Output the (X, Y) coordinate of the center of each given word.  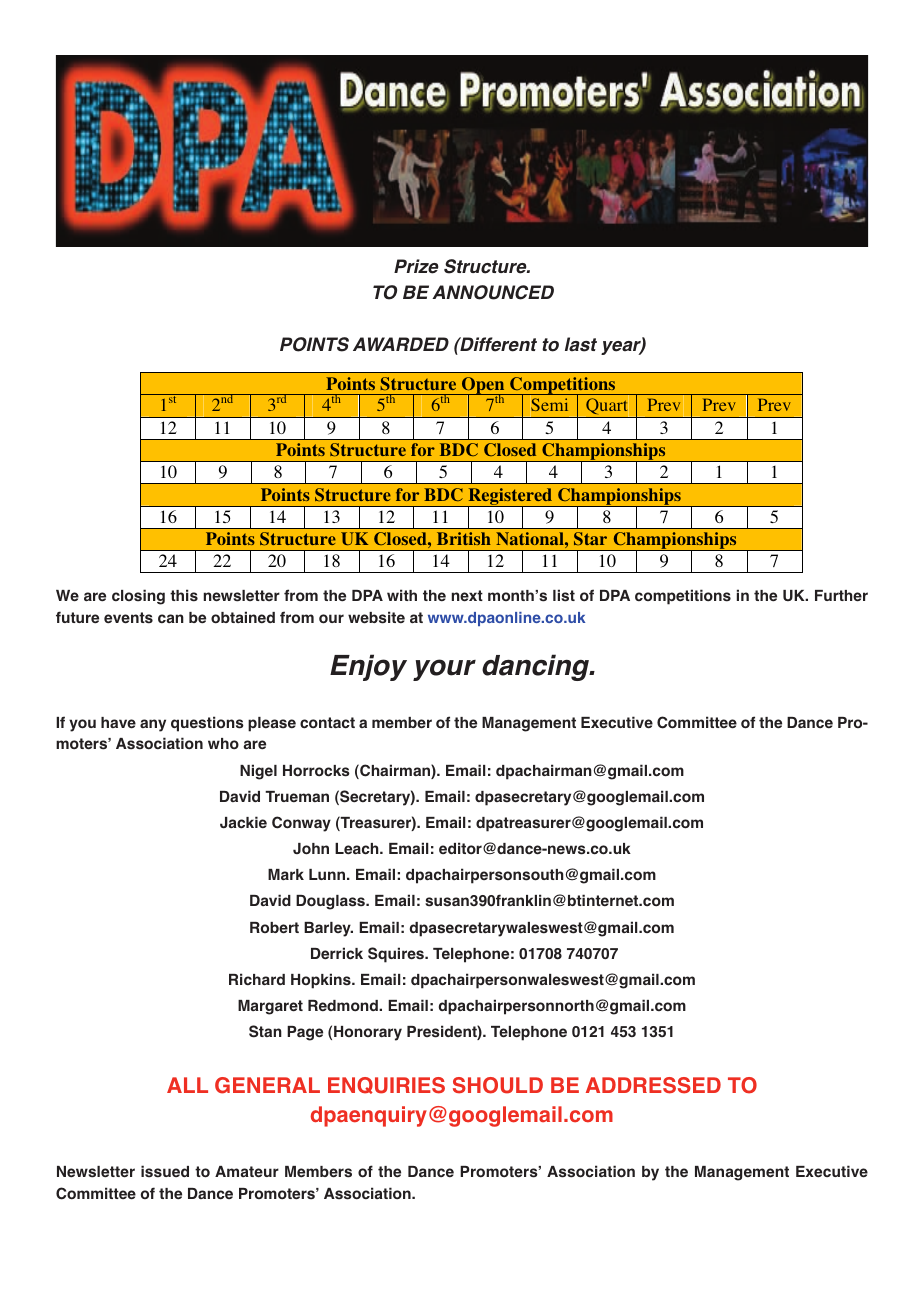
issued (165, 1171)
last (581, 344)
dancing (537, 667)
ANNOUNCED (493, 292)
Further (841, 596)
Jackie (243, 822)
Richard (257, 979)
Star (590, 538)
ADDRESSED (653, 1085)
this (184, 595)
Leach (358, 849)
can (171, 618)
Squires (397, 955)
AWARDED (401, 344)
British (464, 538)
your (444, 670)
